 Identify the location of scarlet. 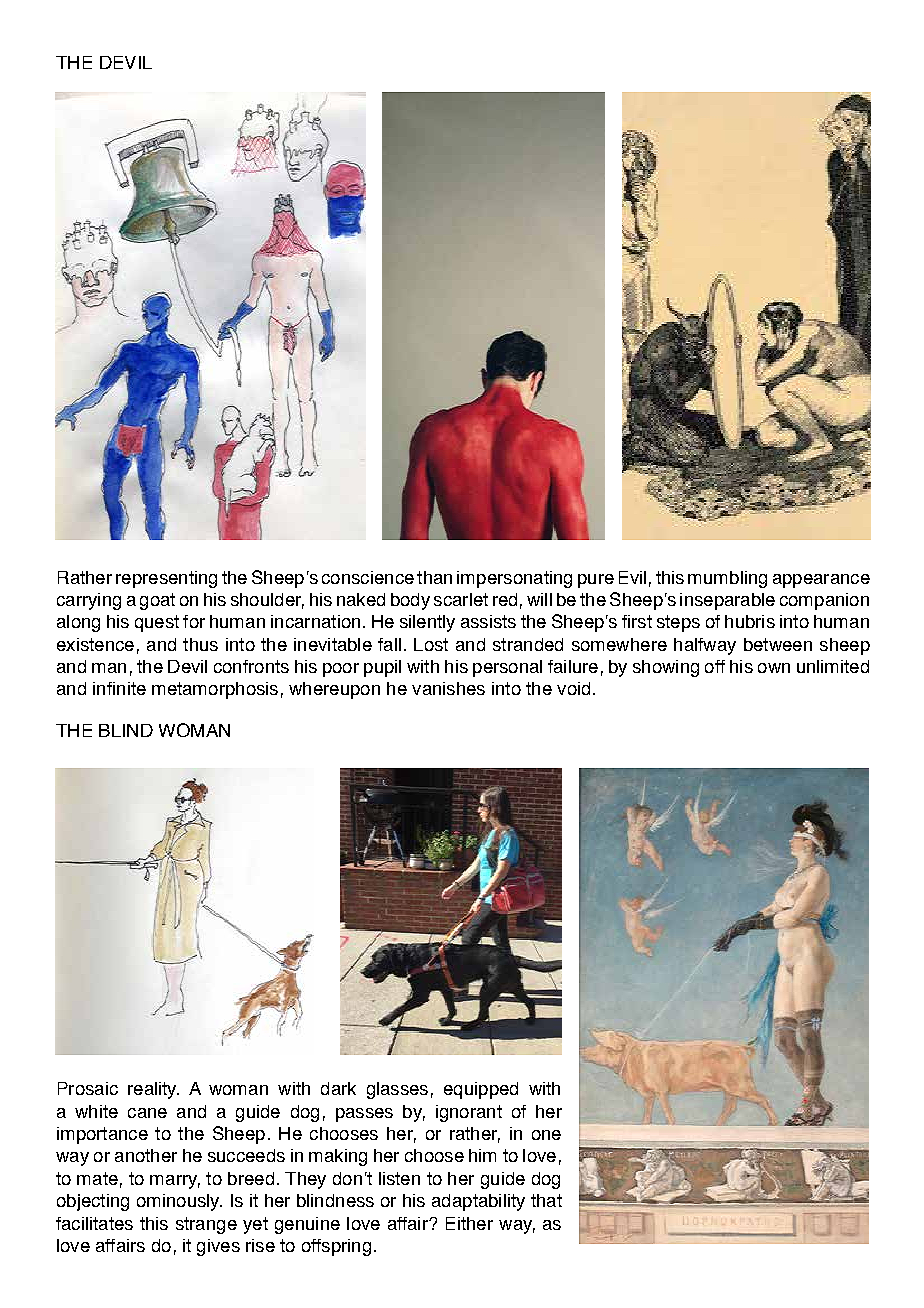
(461, 599).
